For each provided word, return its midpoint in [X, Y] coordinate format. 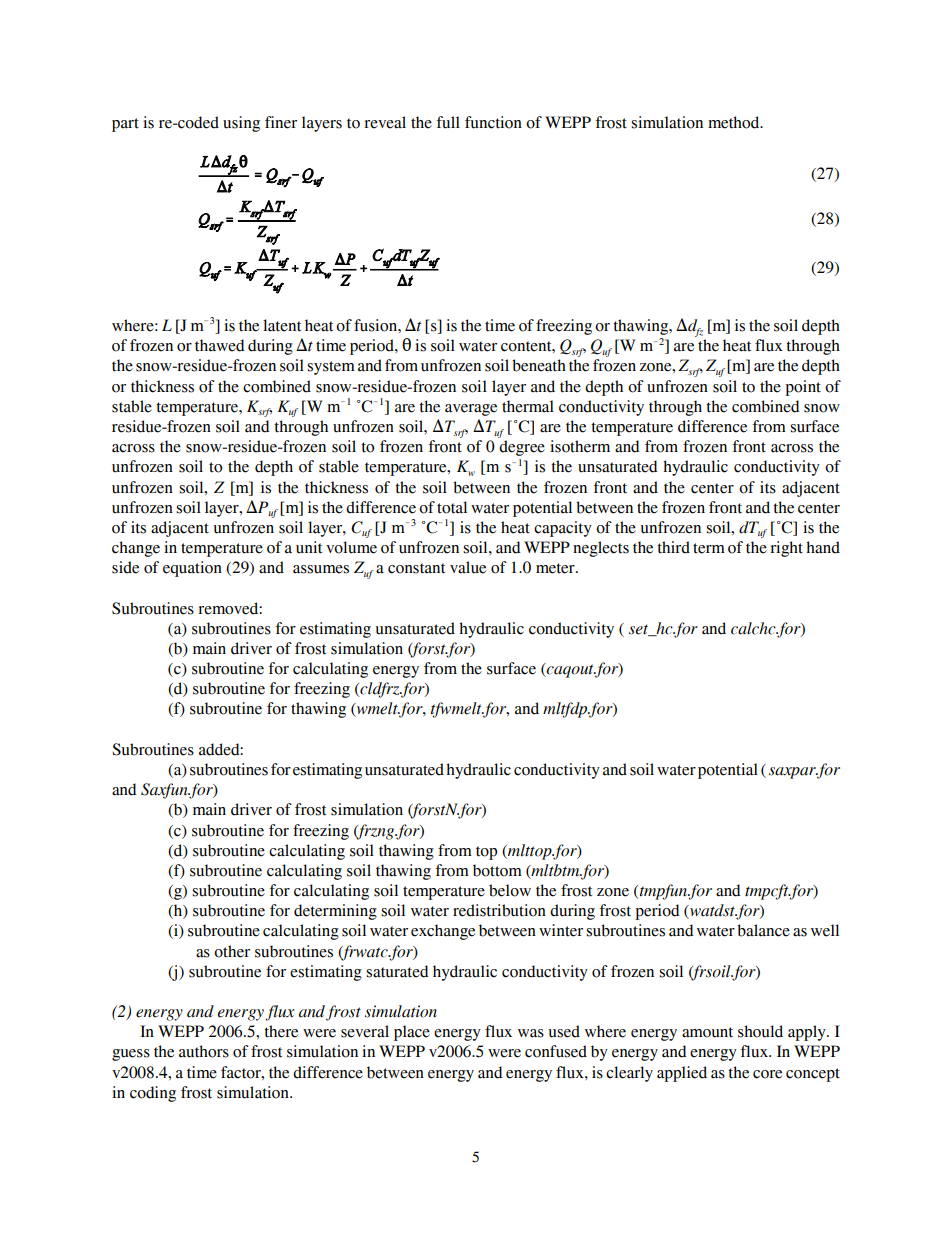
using [241, 124]
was [531, 1033]
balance [763, 930]
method [735, 122]
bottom [497, 870]
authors [204, 1051]
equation [192, 569]
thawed [220, 345]
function [493, 122]
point [803, 388]
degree [522, 448]
